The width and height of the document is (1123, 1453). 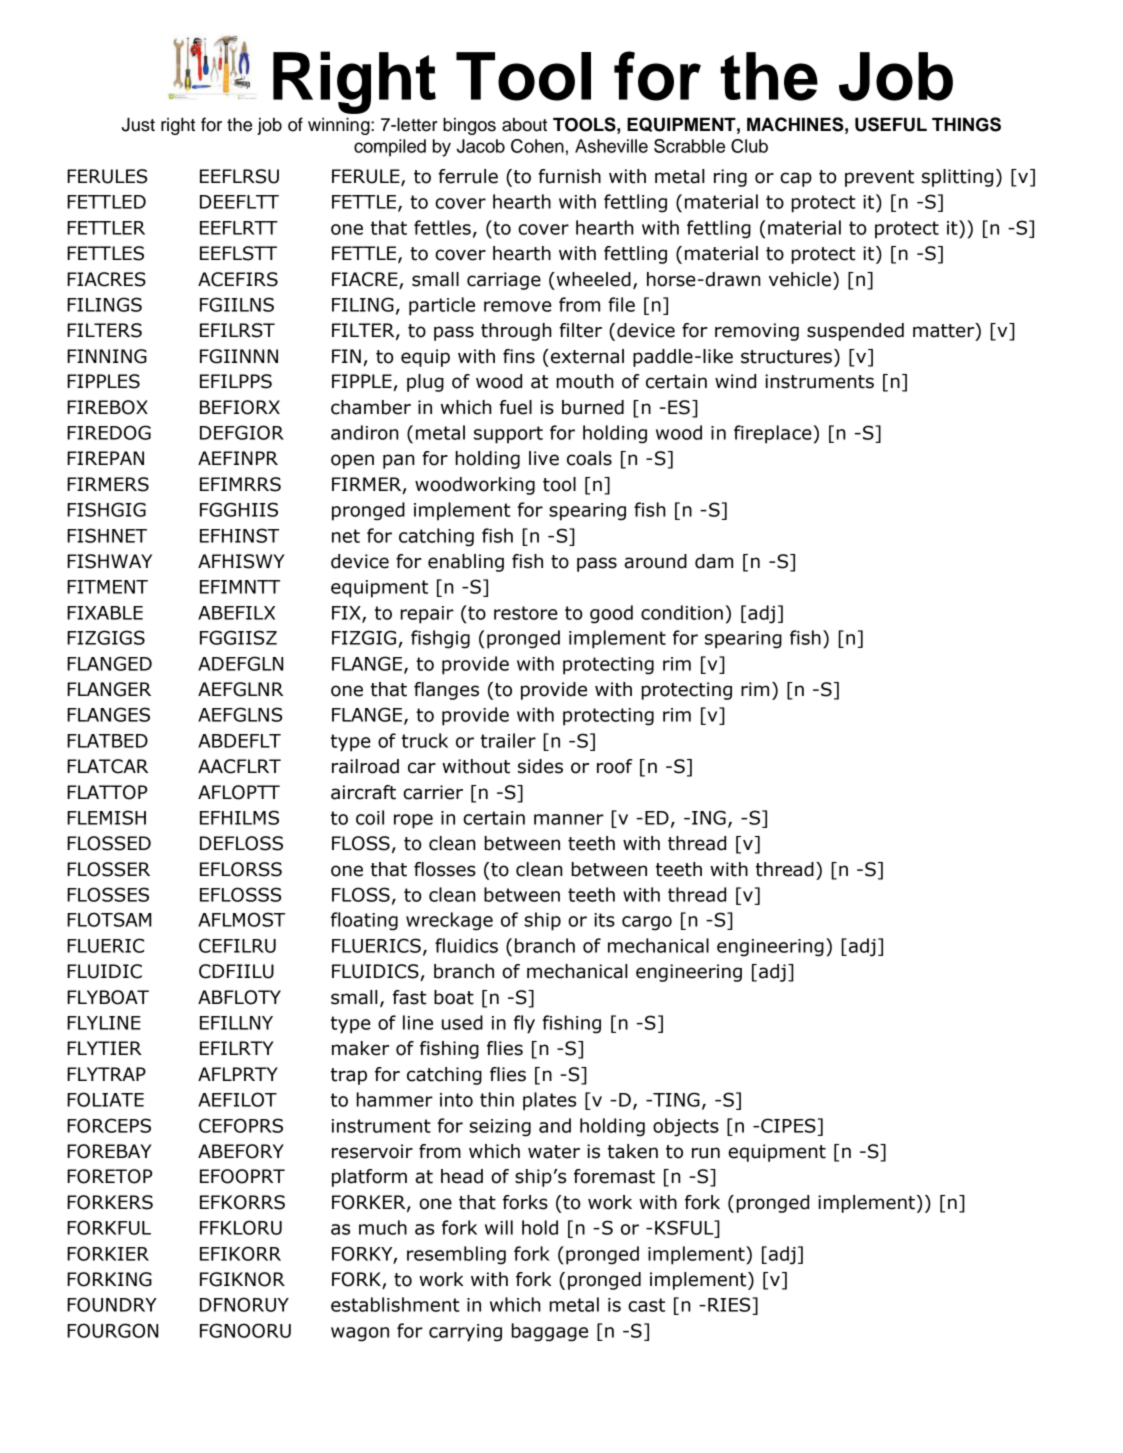 What do you see at coordinates (449, 921) in the document?
I see `wreckage` at bounding box center [449, 921].
